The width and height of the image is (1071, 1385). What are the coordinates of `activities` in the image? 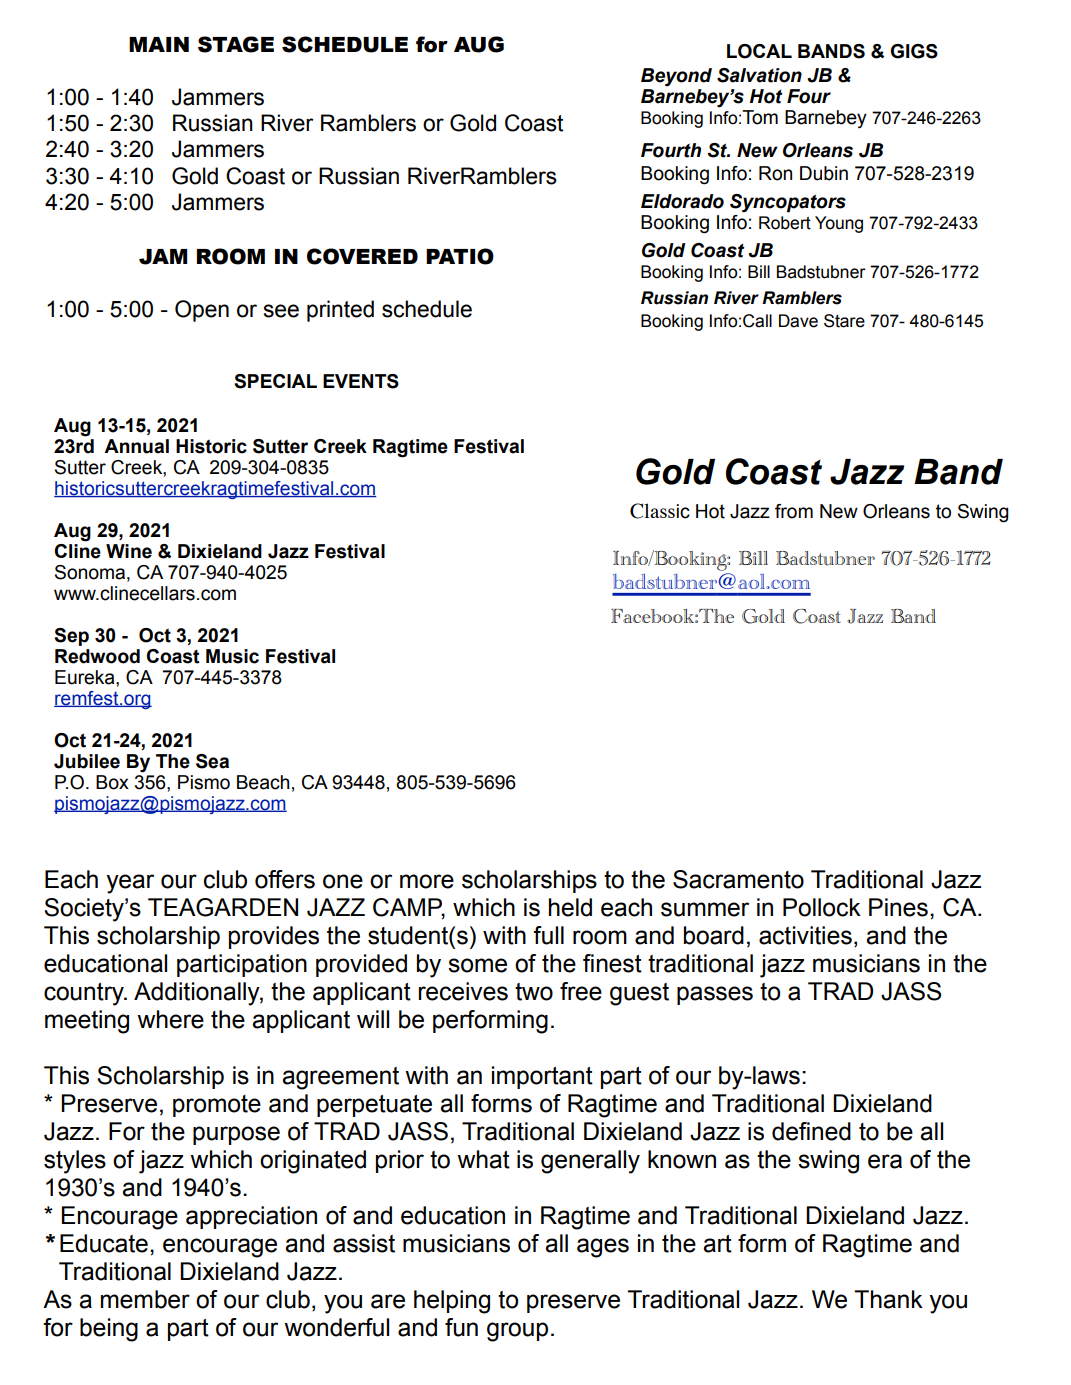 It's located at (805, 935).
